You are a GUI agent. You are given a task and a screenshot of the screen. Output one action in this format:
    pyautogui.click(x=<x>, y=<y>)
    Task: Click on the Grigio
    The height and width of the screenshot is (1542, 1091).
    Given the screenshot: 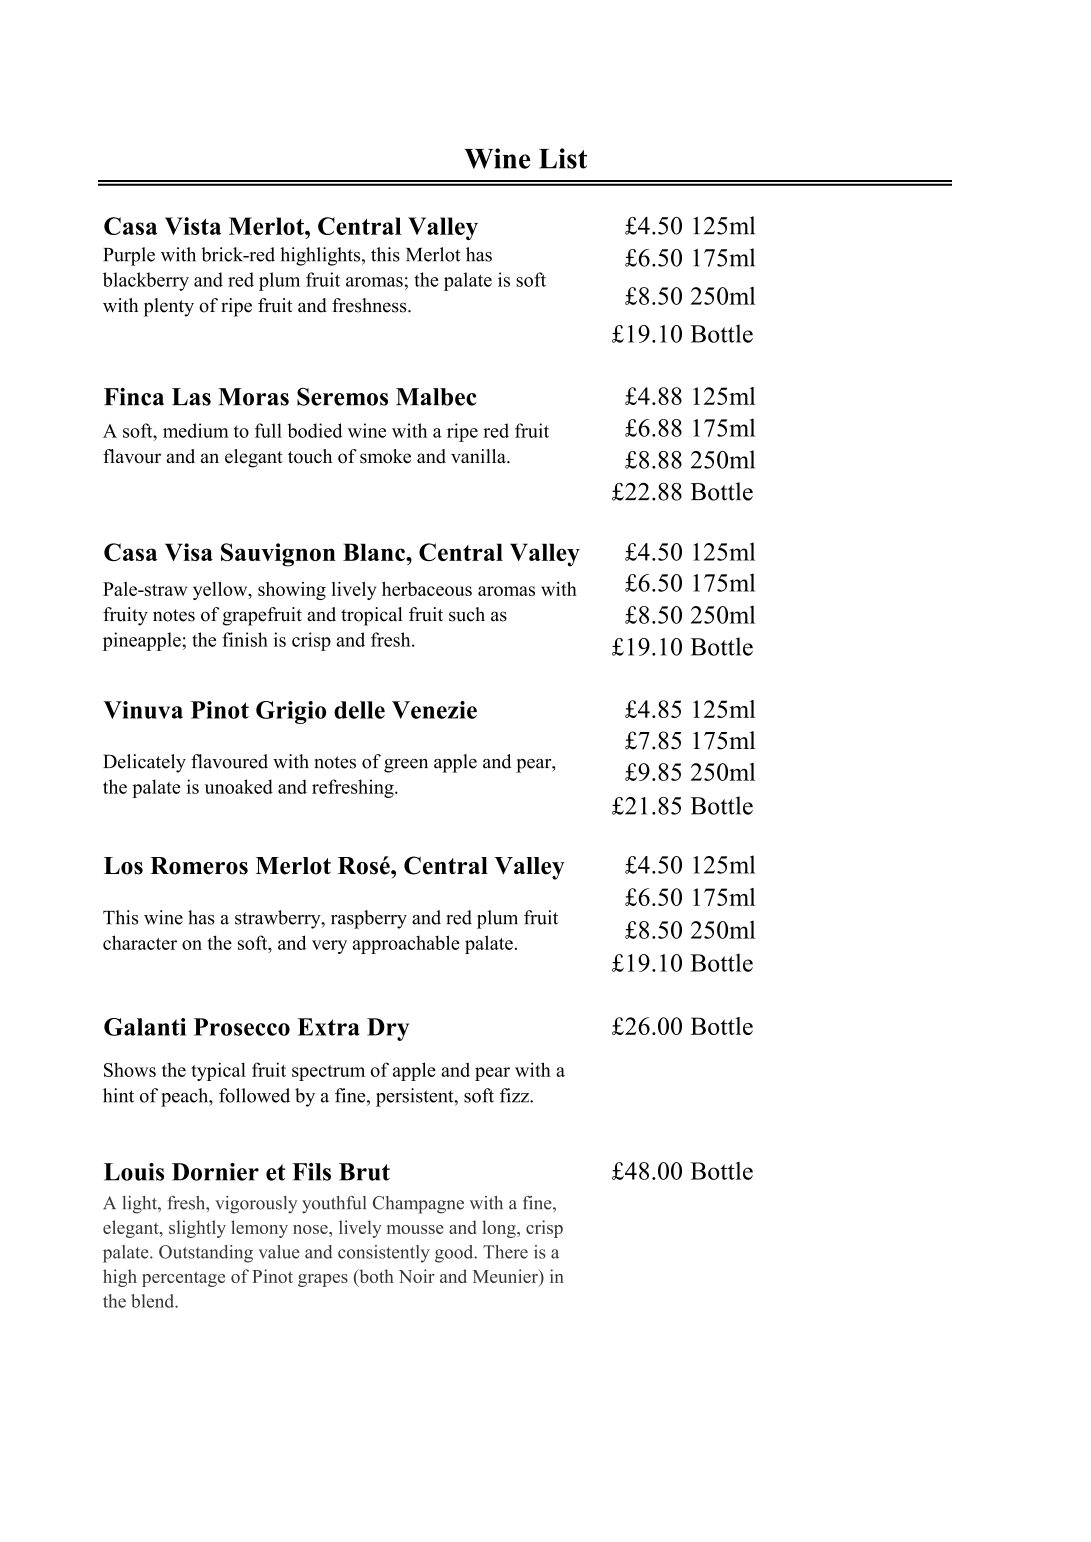 What is the action you would take?
    pyautogui.click(x=291, y=712)
